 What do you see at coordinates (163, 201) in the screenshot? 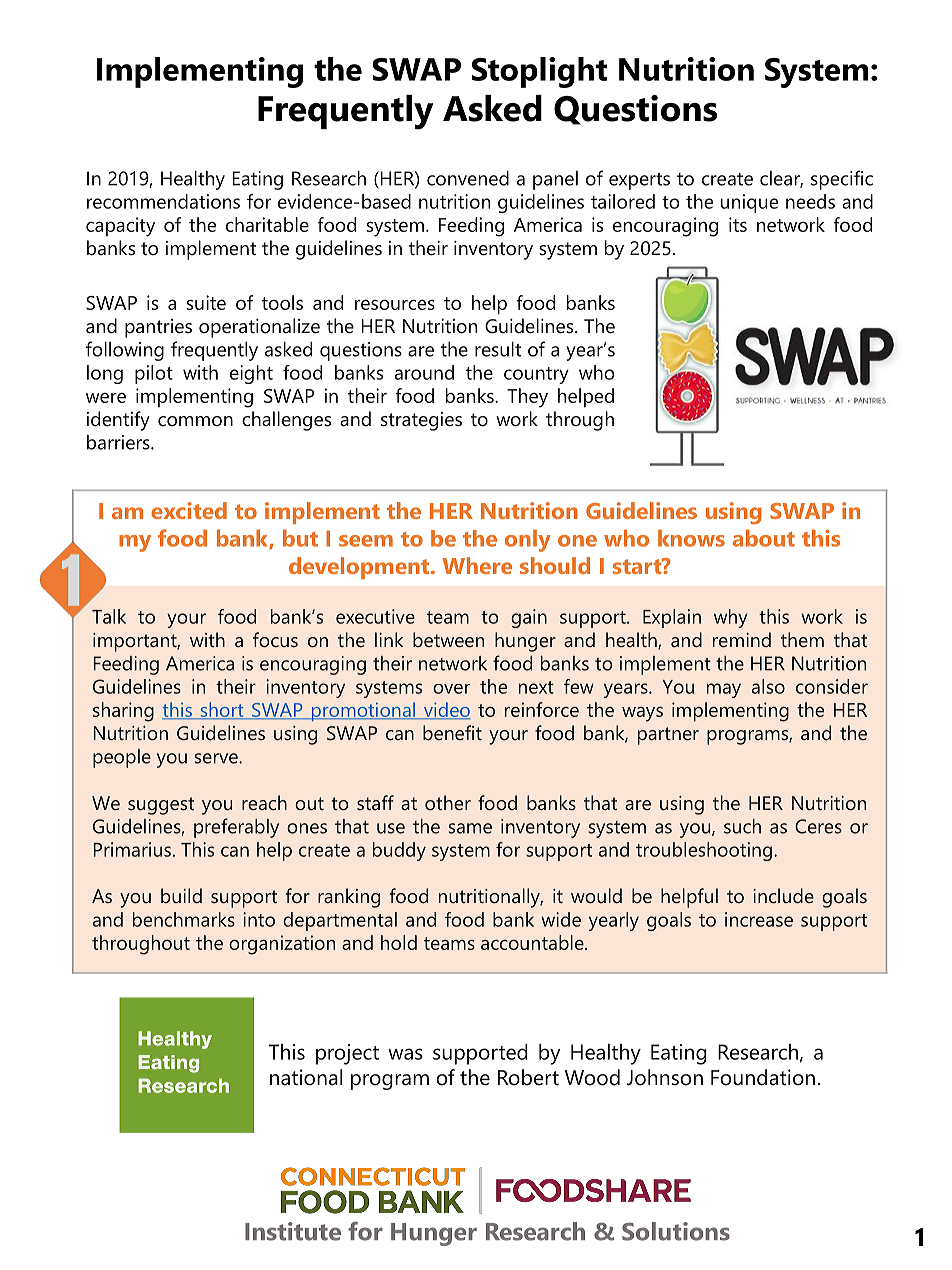
I see `recommendations` at bounding box center [163, 201].
